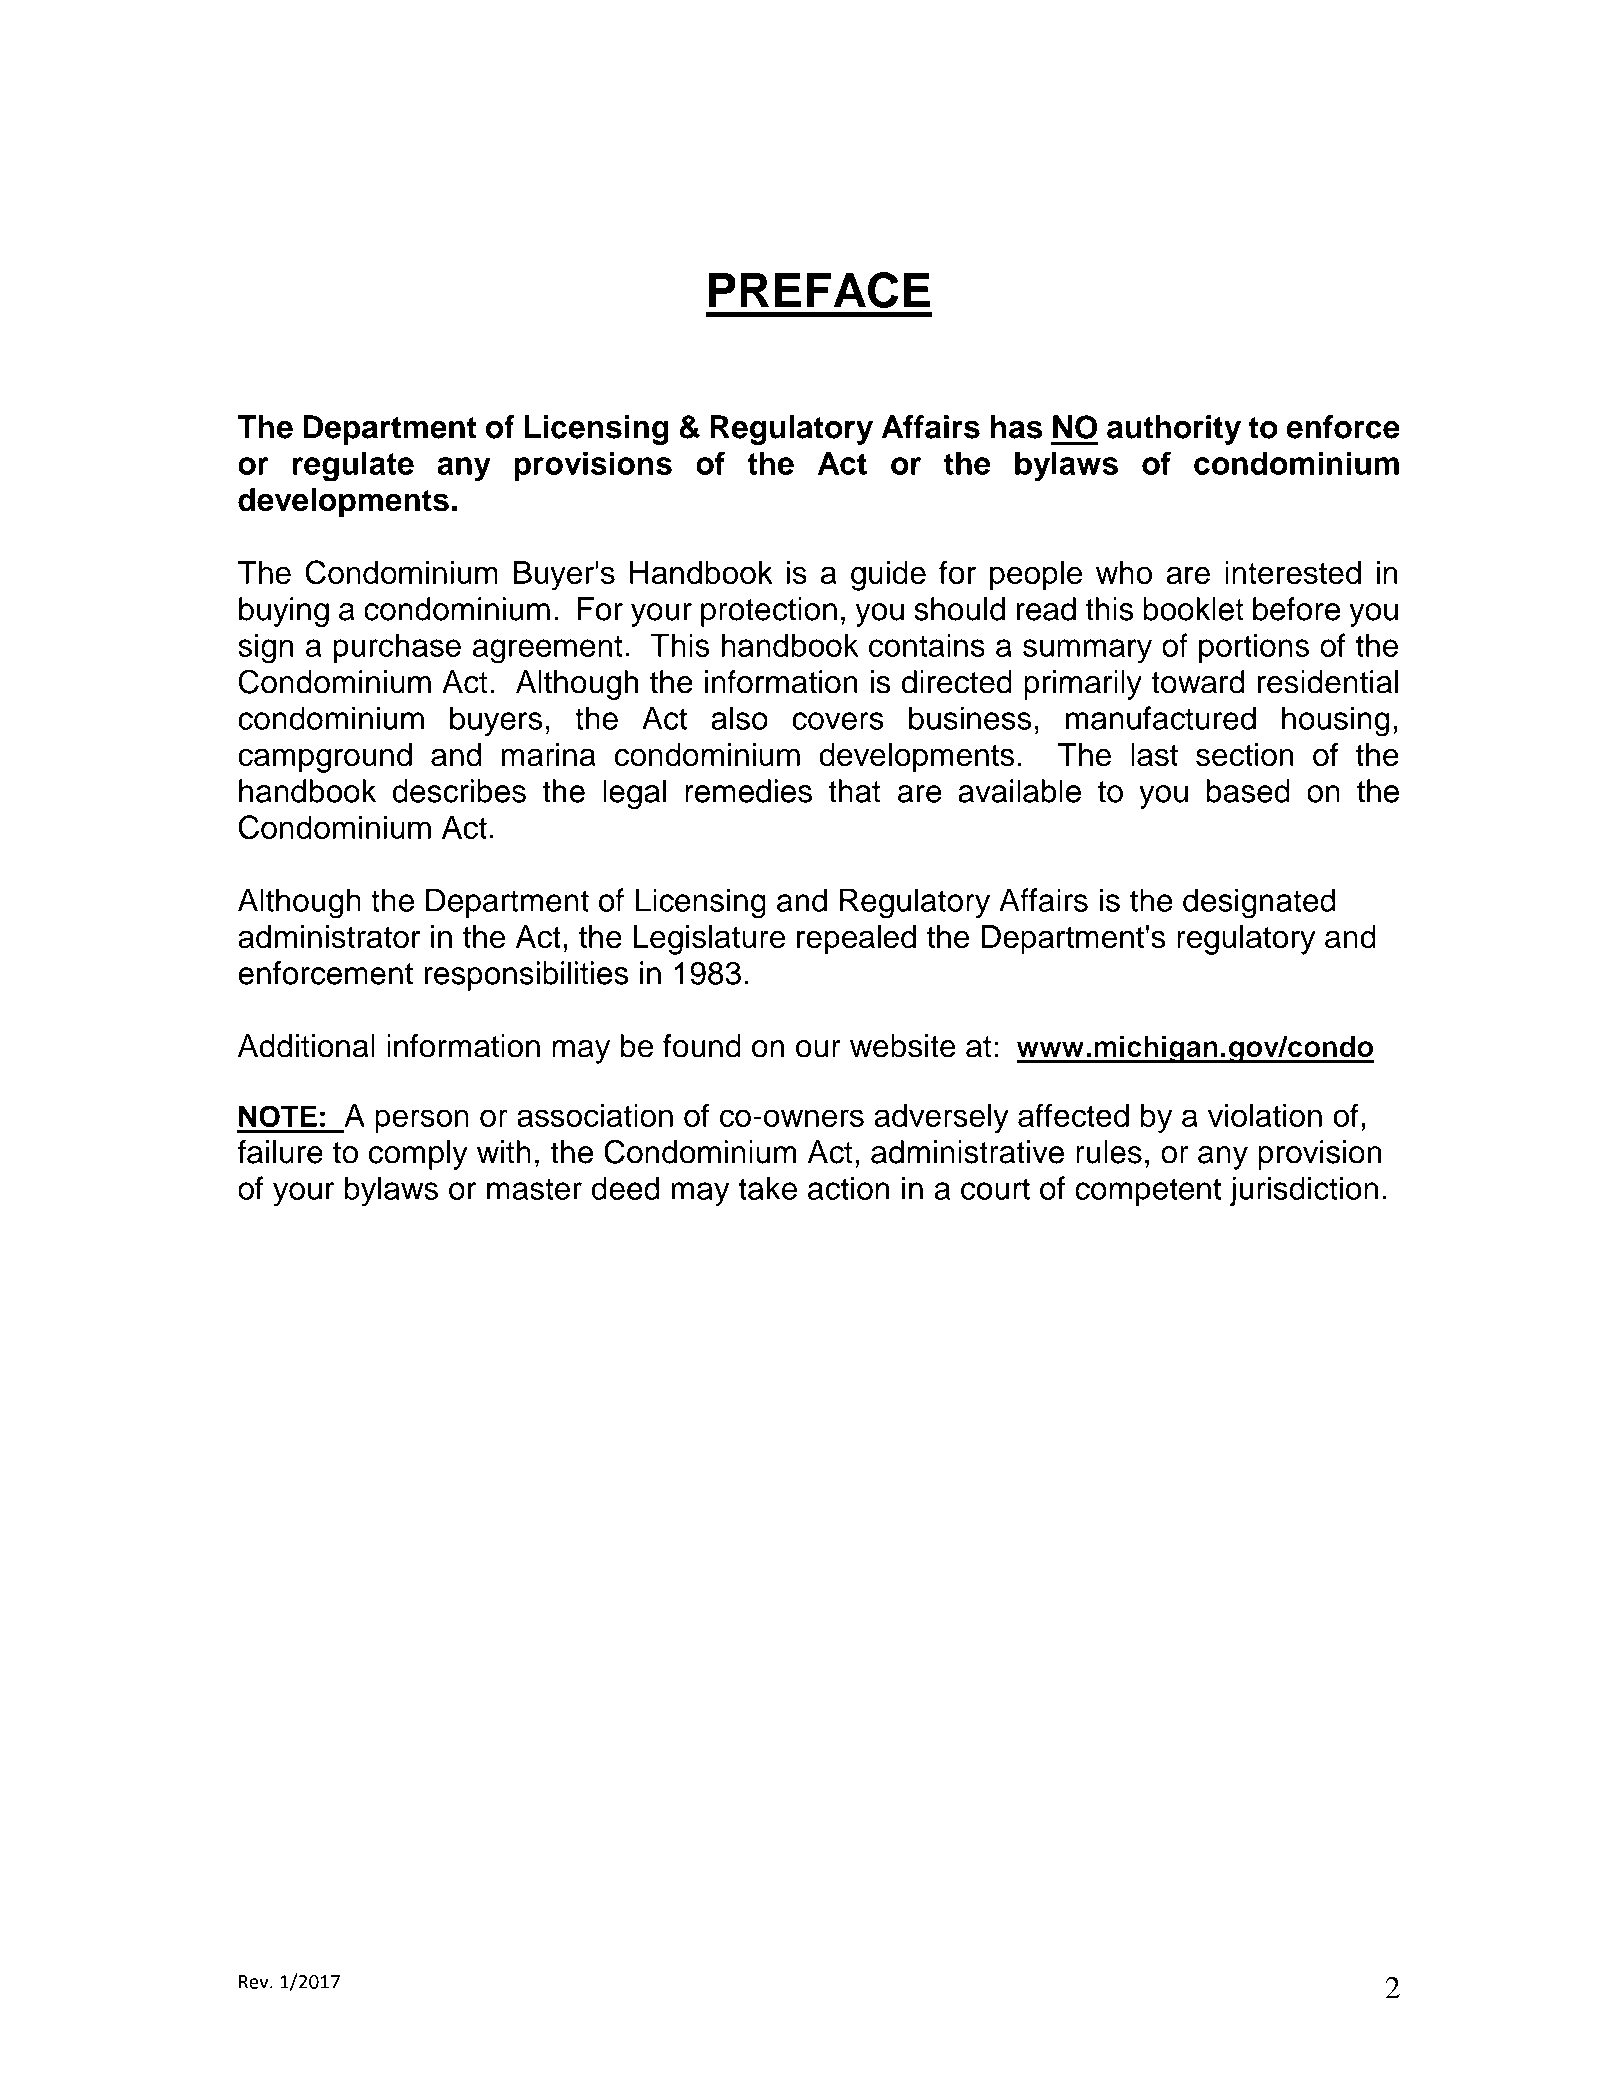 This page has width=1614, height=2089. What do you see at coordinates (353, 466) in the page?
I see `regulate` at bounding box center [353, 466].
